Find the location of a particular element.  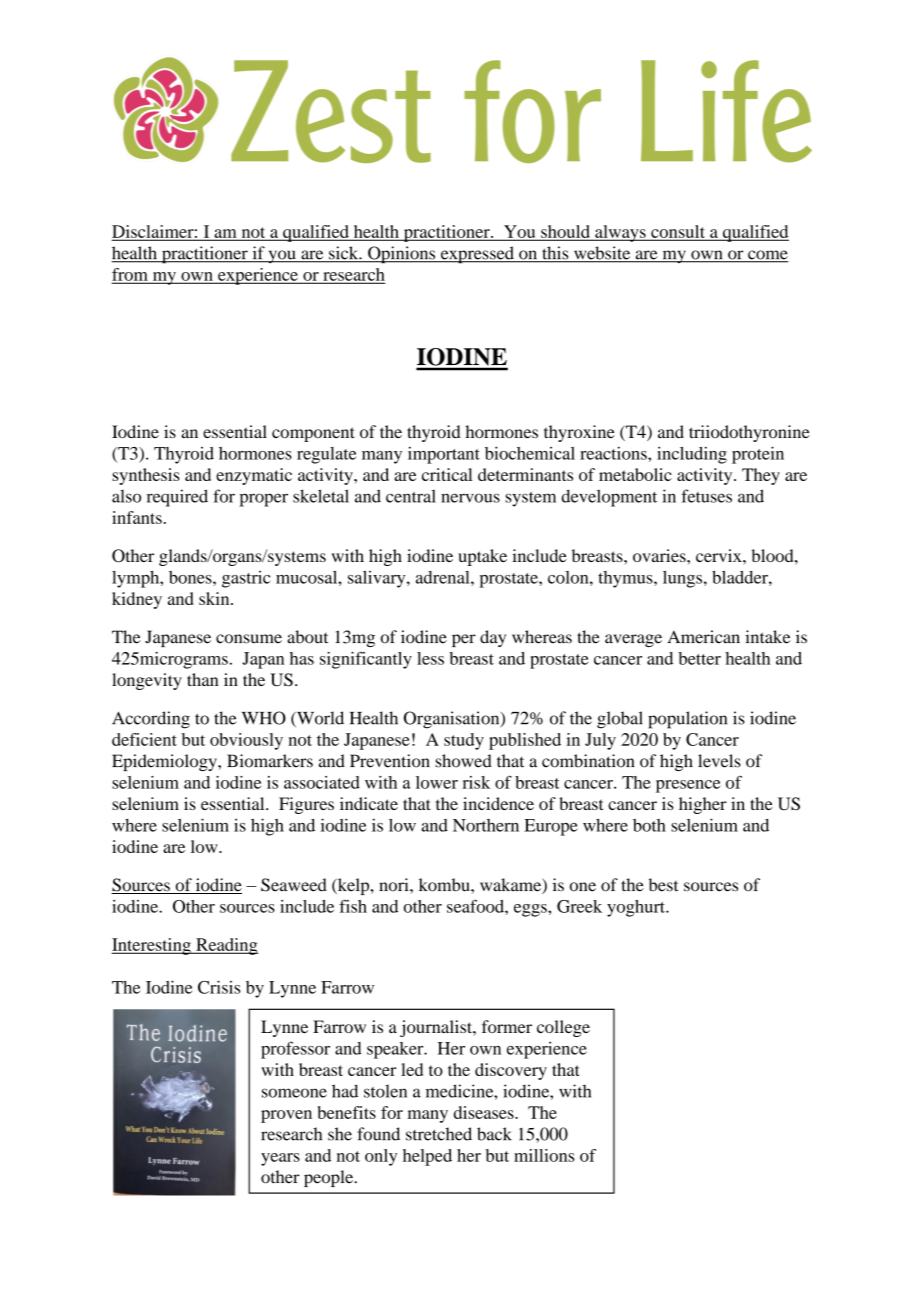

Seaweed is located at coordinates (294, 885).
